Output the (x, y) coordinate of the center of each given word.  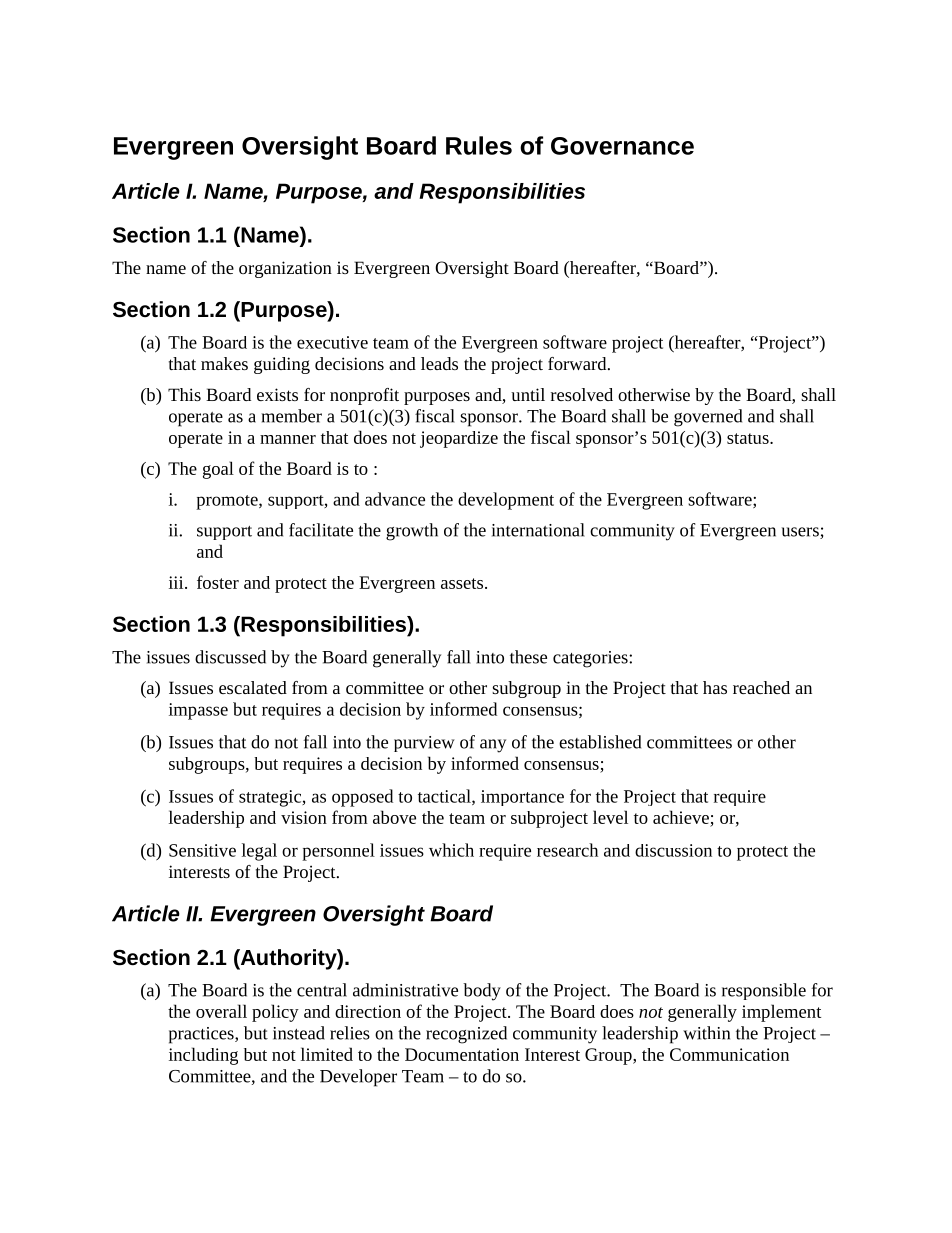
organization (285, 269)
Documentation (462, 1054)
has (715, 687)
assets (462, 583)
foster (218, 582)
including (203, 1056)
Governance (622, 146)
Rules (479, 145)
